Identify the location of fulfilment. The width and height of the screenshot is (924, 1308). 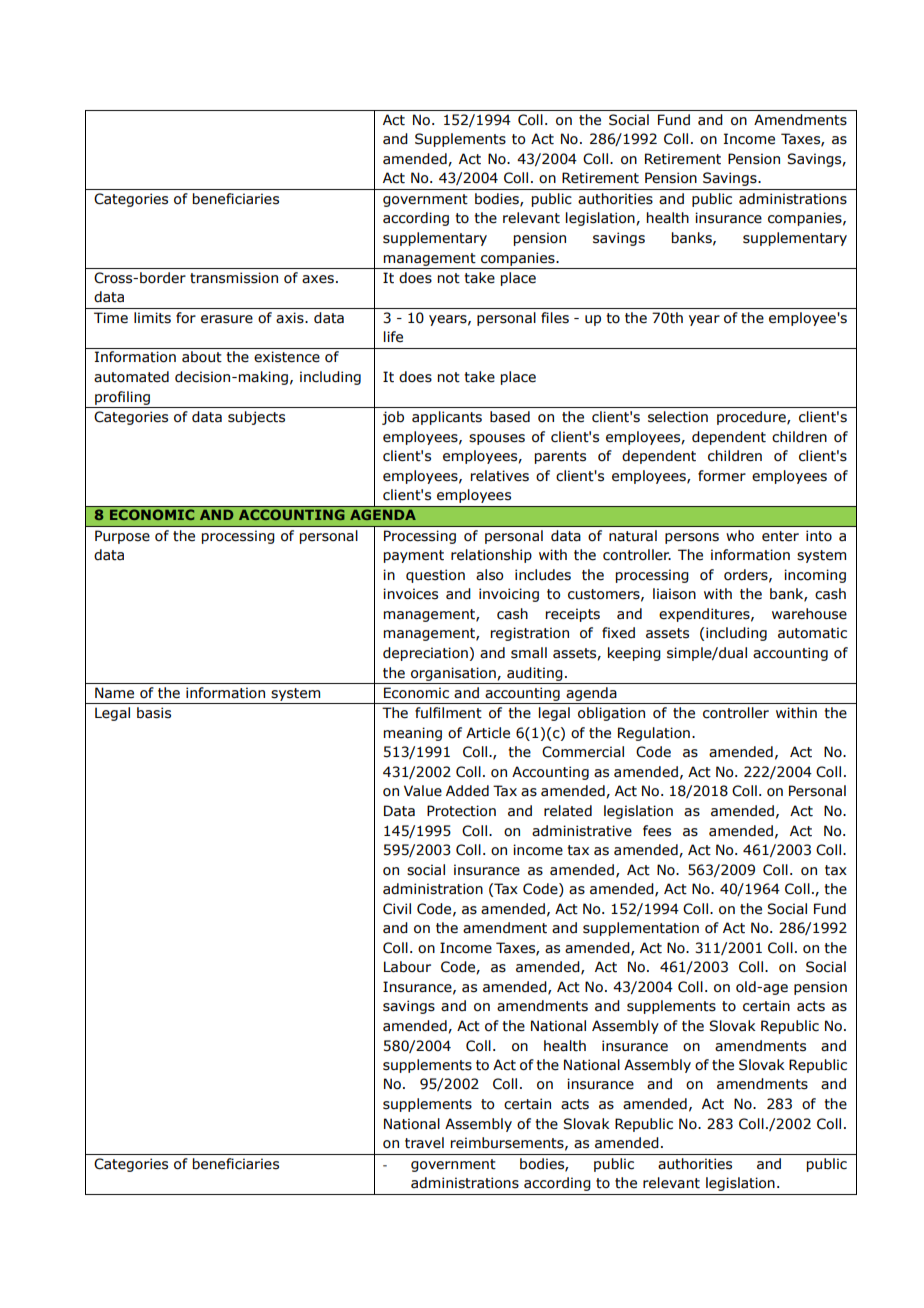
(448, 713).
